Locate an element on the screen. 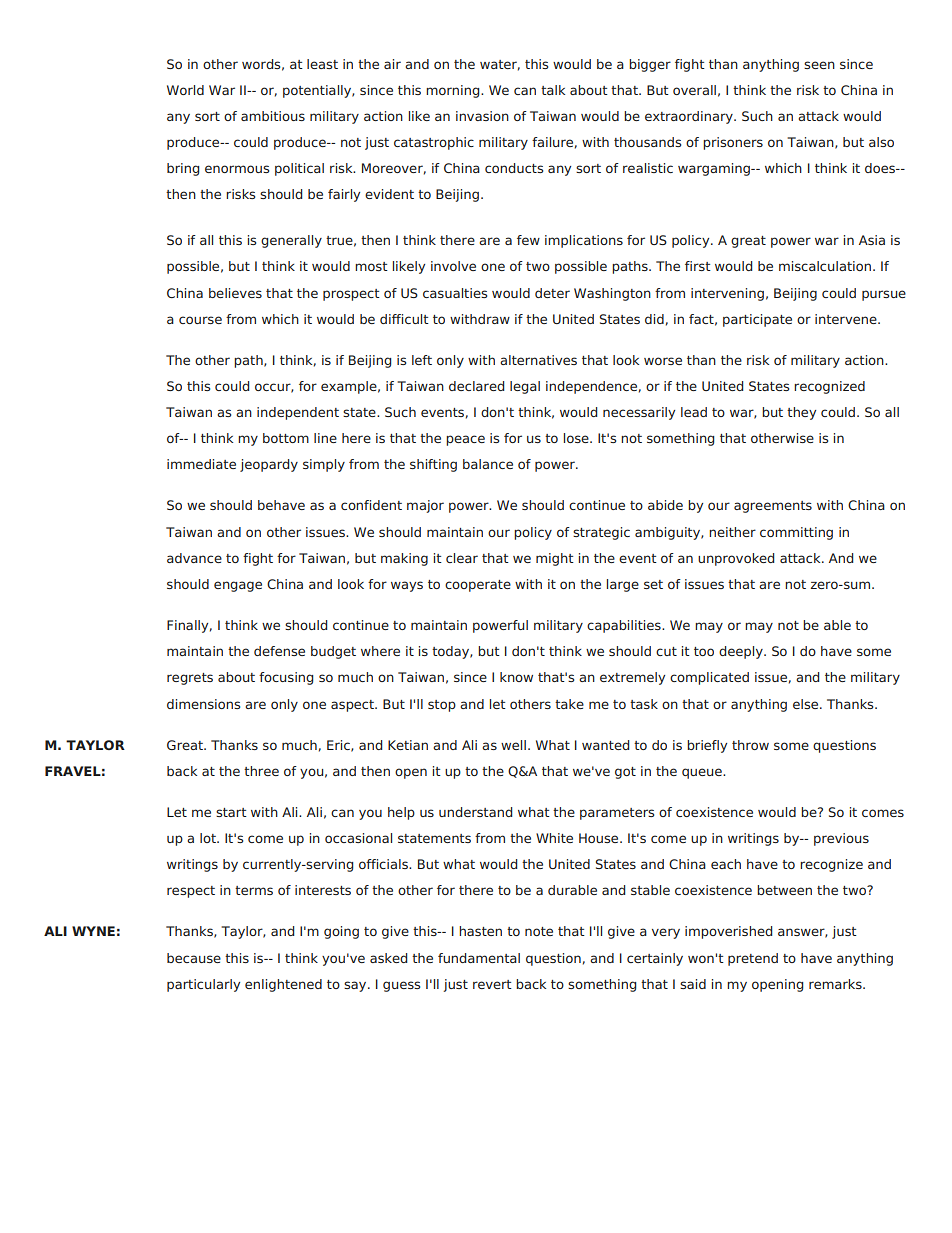 This screenshot has height=1233, width=952. committing is located at coordinates (796, 533).
